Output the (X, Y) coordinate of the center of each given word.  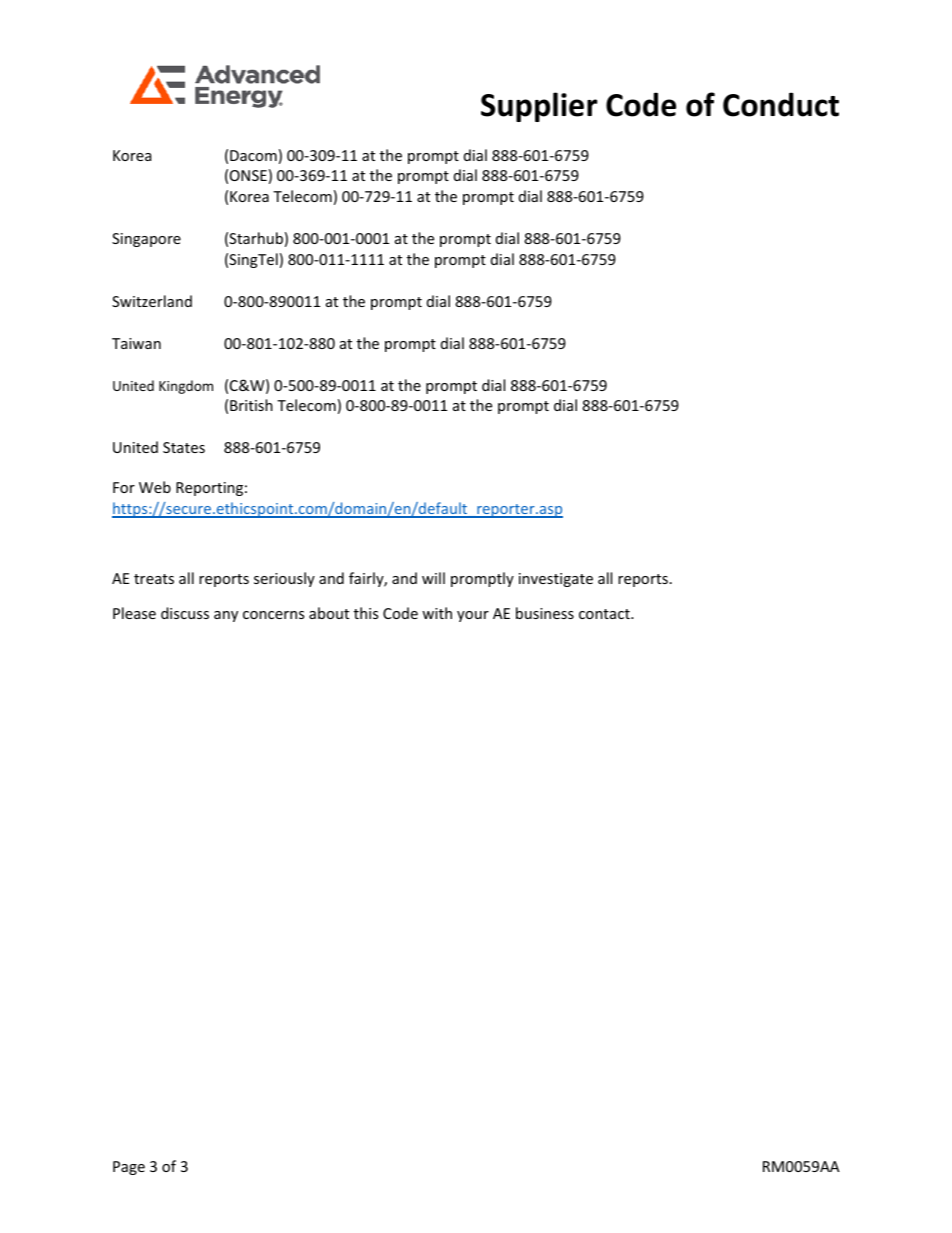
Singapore (146, 240)
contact (605, 614)
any (226, 616)
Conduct (781, 104)
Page (129, 1168)
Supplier (539, 107)
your (473, 616)
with (437, 613)
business (545, 613)
